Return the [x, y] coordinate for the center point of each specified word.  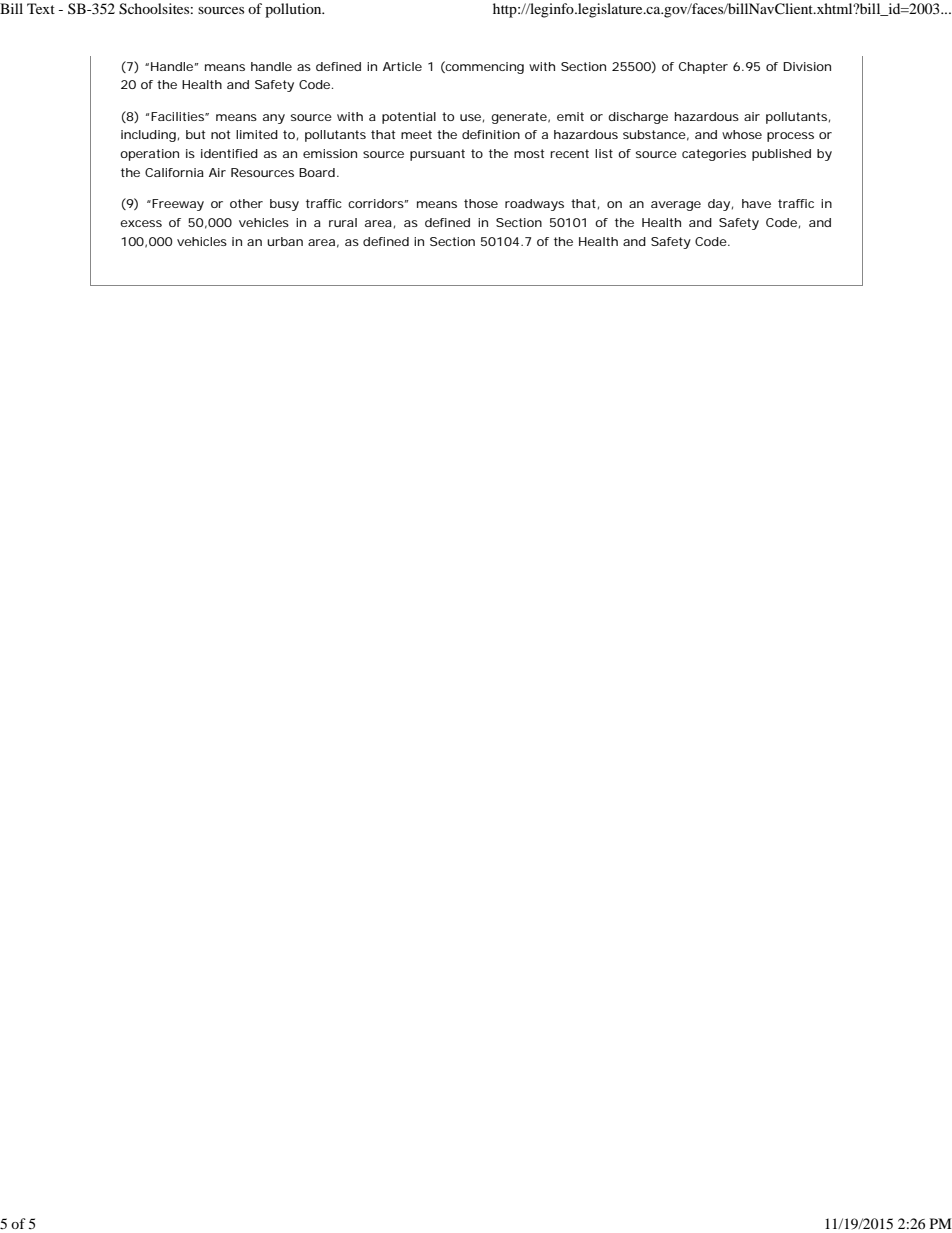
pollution [294, 10]
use [470, 117]
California [174, 172]
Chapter [703, 68]
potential [409, 118]
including [148, 136]
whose [742, 134]
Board [317, 172]
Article [402, 66]
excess [141, 223]
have [756, 203]
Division [807, 66]
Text [41, 8]
